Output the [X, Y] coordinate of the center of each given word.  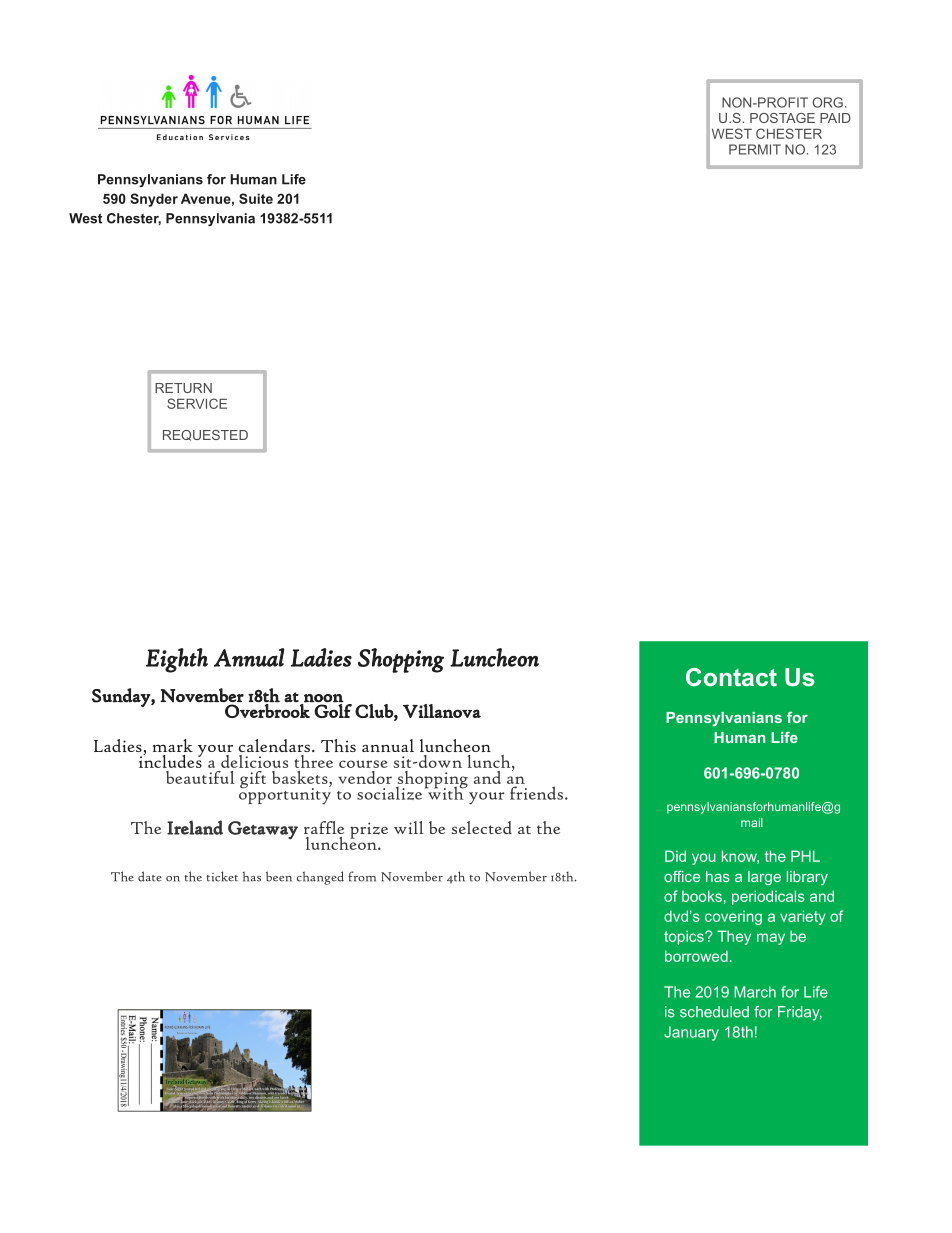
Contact [731, 677]
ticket [222, 876]
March [755, 992]
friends [536, 793]
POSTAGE [782, 118]
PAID [835, 118]
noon [324, 698]
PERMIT [755, 149]
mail [752, 822]
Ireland [195, 827]
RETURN [183, 388]
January [691, 1033]
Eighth [177, 660]
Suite [256, 198]
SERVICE [197, 403]
